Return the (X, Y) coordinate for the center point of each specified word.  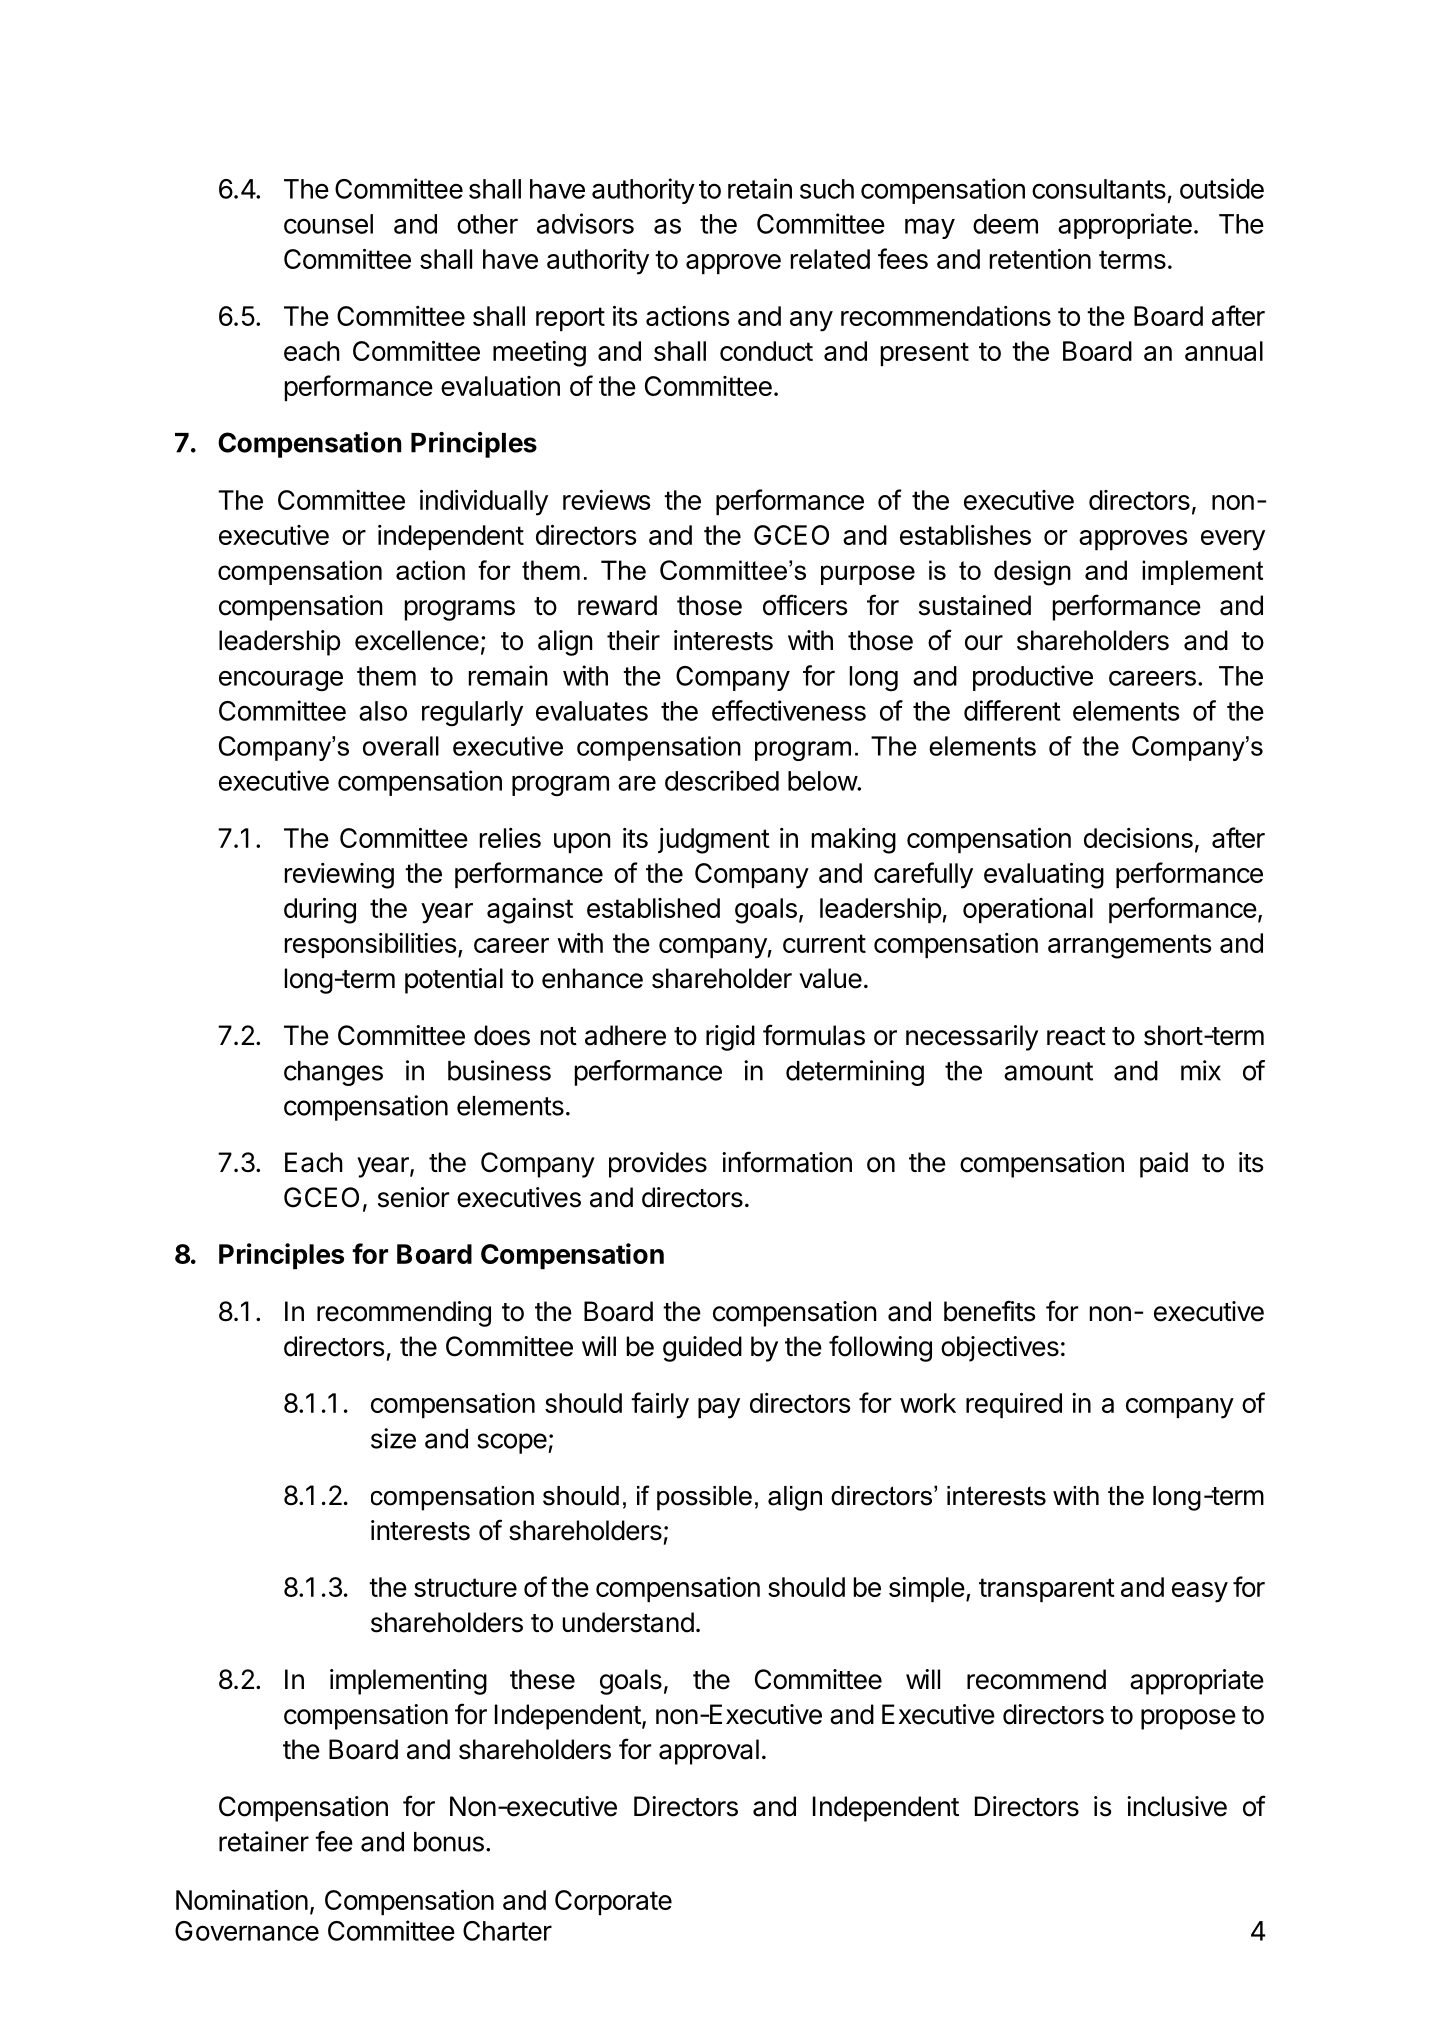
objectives (1000, 1349)
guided (702, 1349)
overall (401, 746)
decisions (1138, 838)
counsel (328, 224)
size (393, 1438)
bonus (449, 1842)
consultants (1099, 189)
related (830, 259)
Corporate (613, 1902)
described (722, 780)
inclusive (1177, 1806)
